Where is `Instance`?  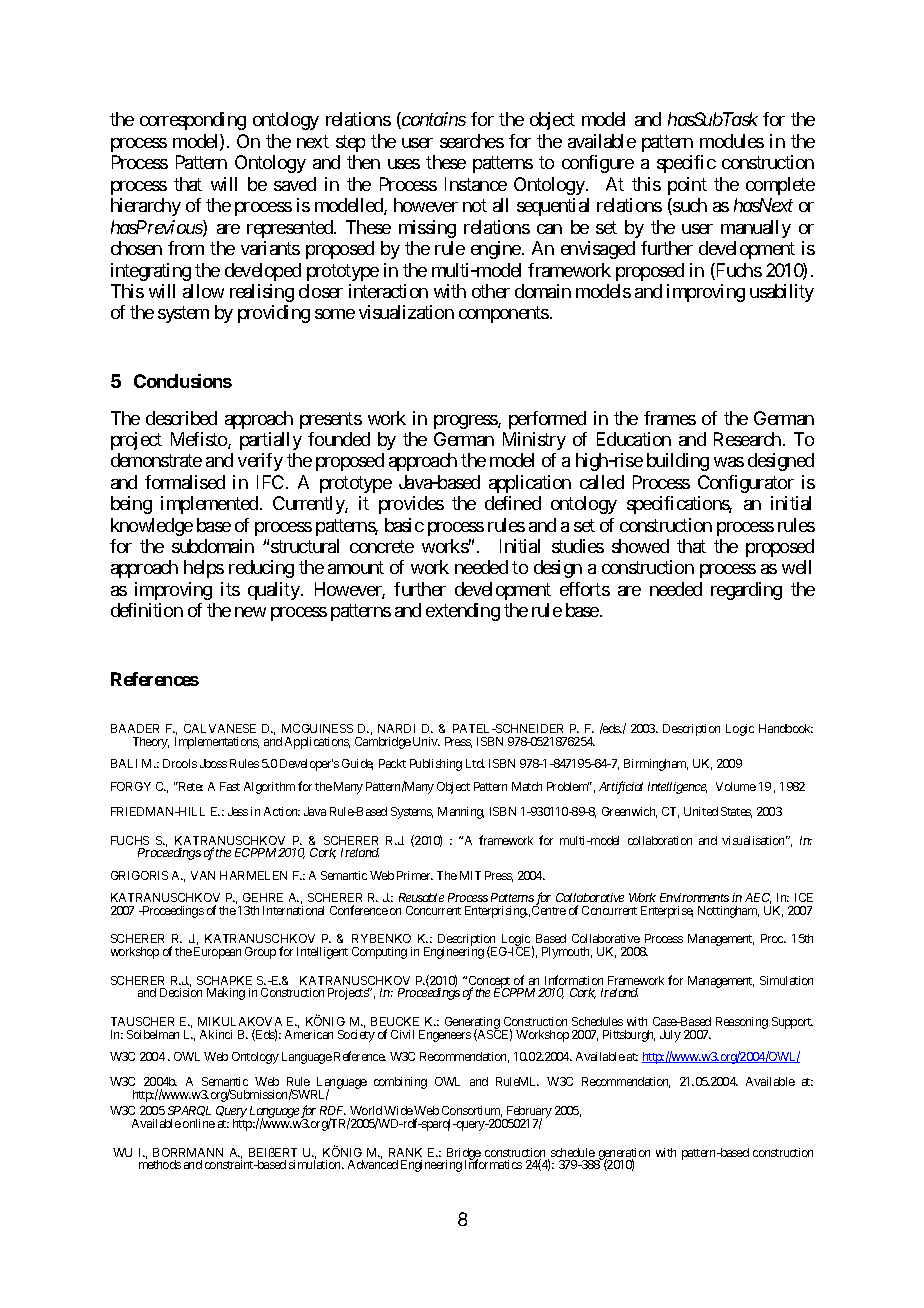
Instance is located at coordinates (476, 184).
